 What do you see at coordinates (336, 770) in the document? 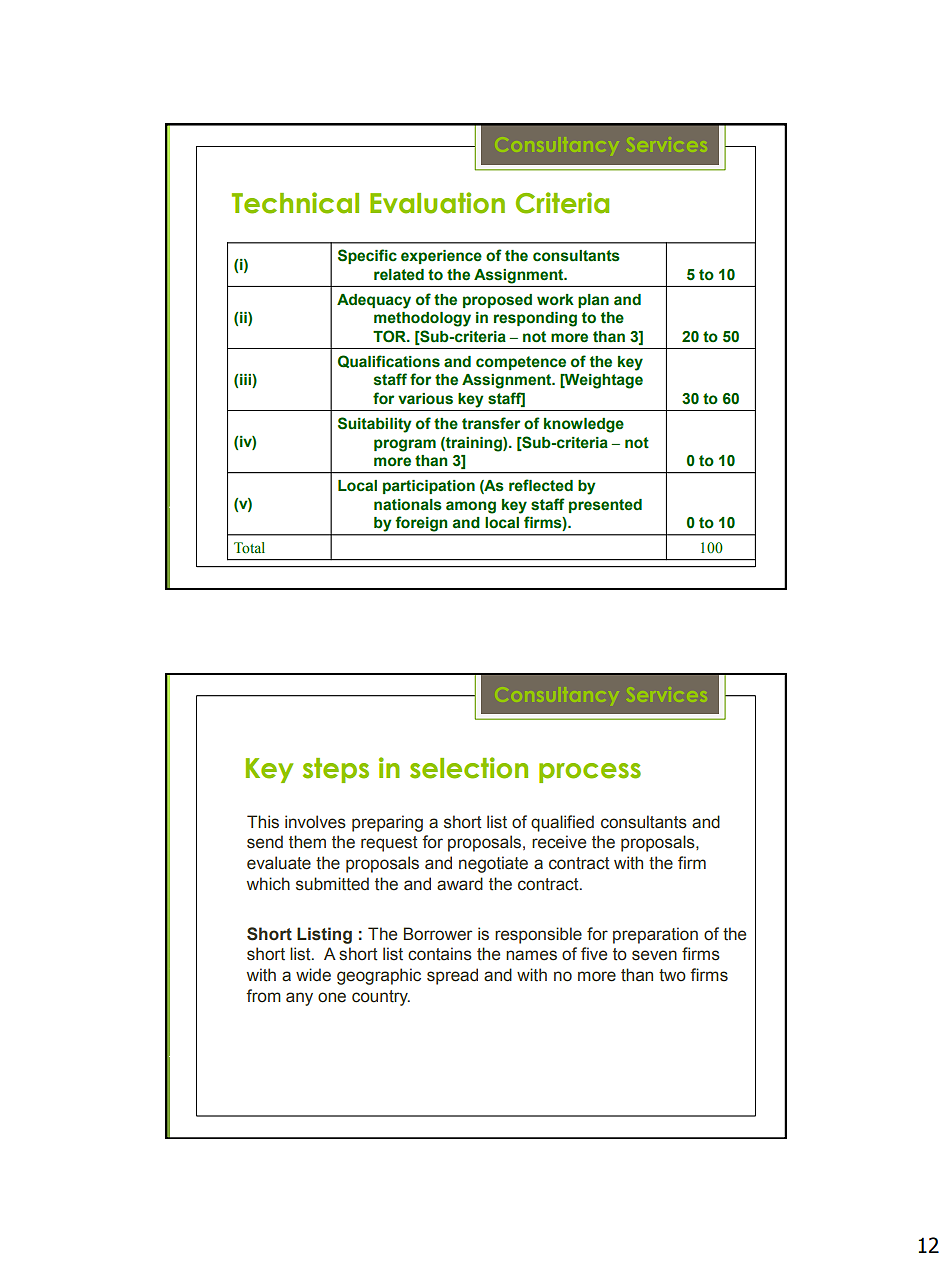
I see `steps` at bounding box center [336, 770].
